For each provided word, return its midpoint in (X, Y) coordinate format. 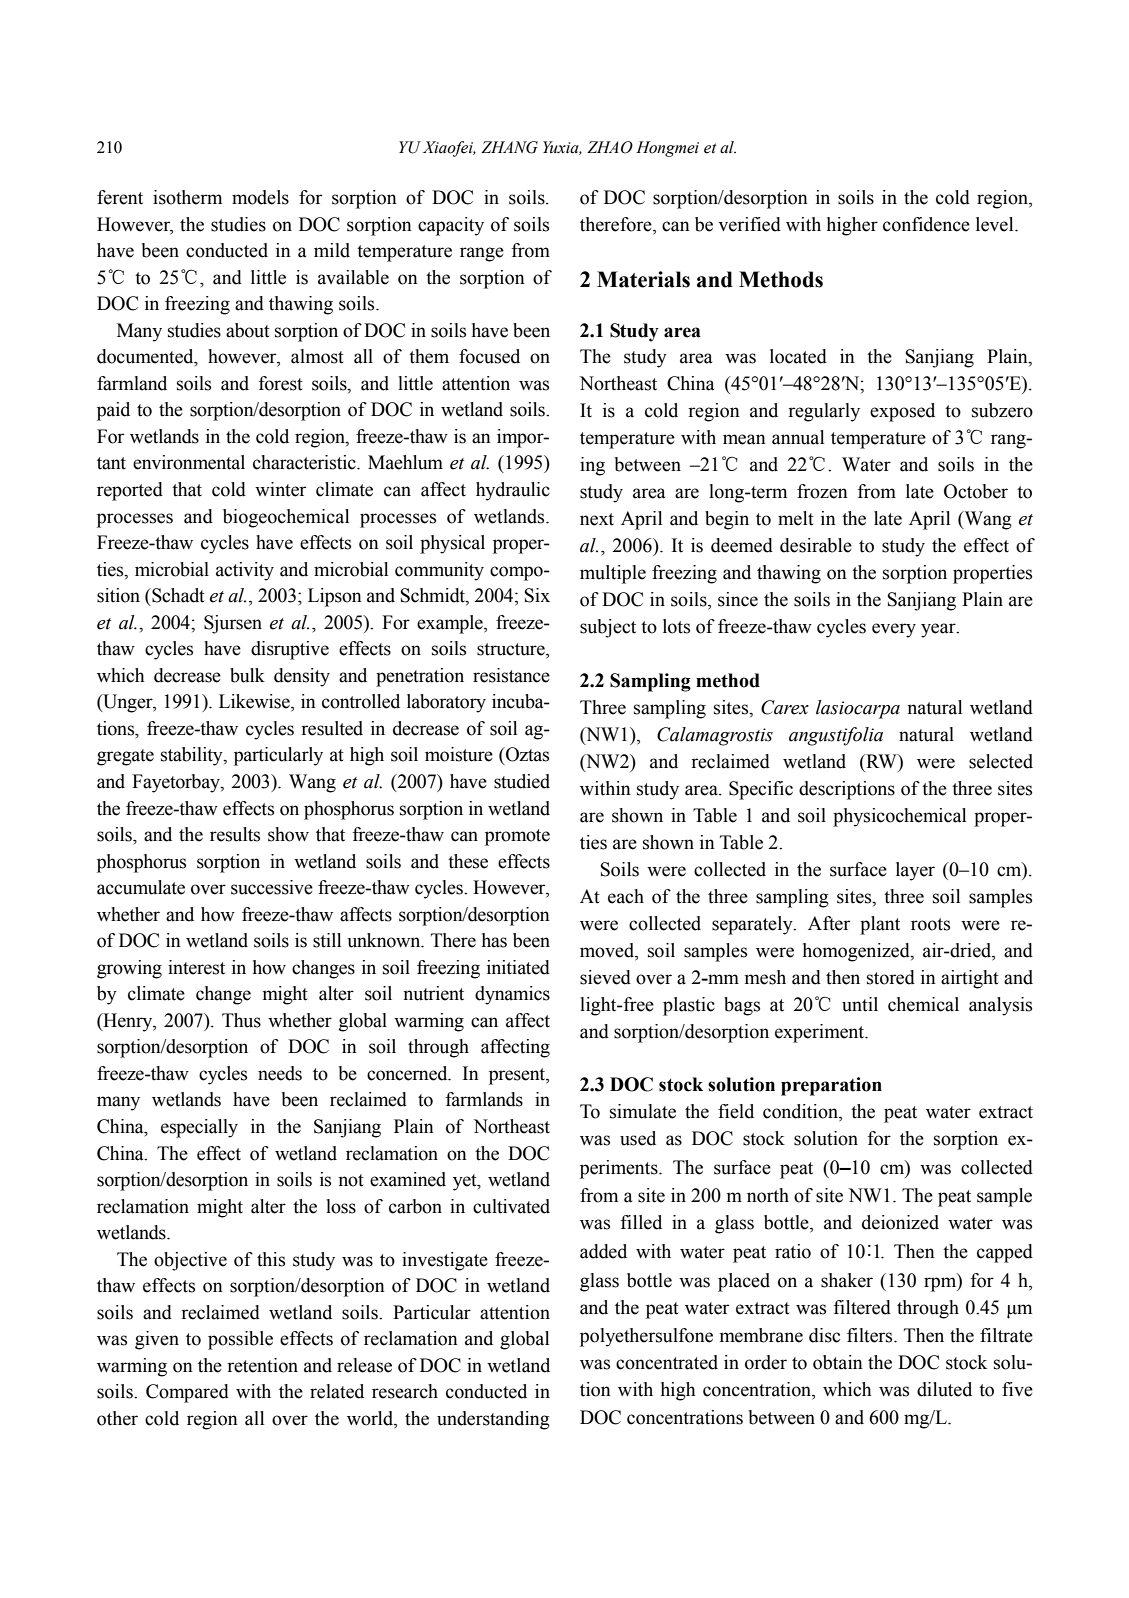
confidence (926, 224)
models (260, 197)
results (235, 834)
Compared (187, 1393)
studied (522, 781)
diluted (944, 1389)
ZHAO (610, 147)
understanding (493, 1420)
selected (1001, 761)
